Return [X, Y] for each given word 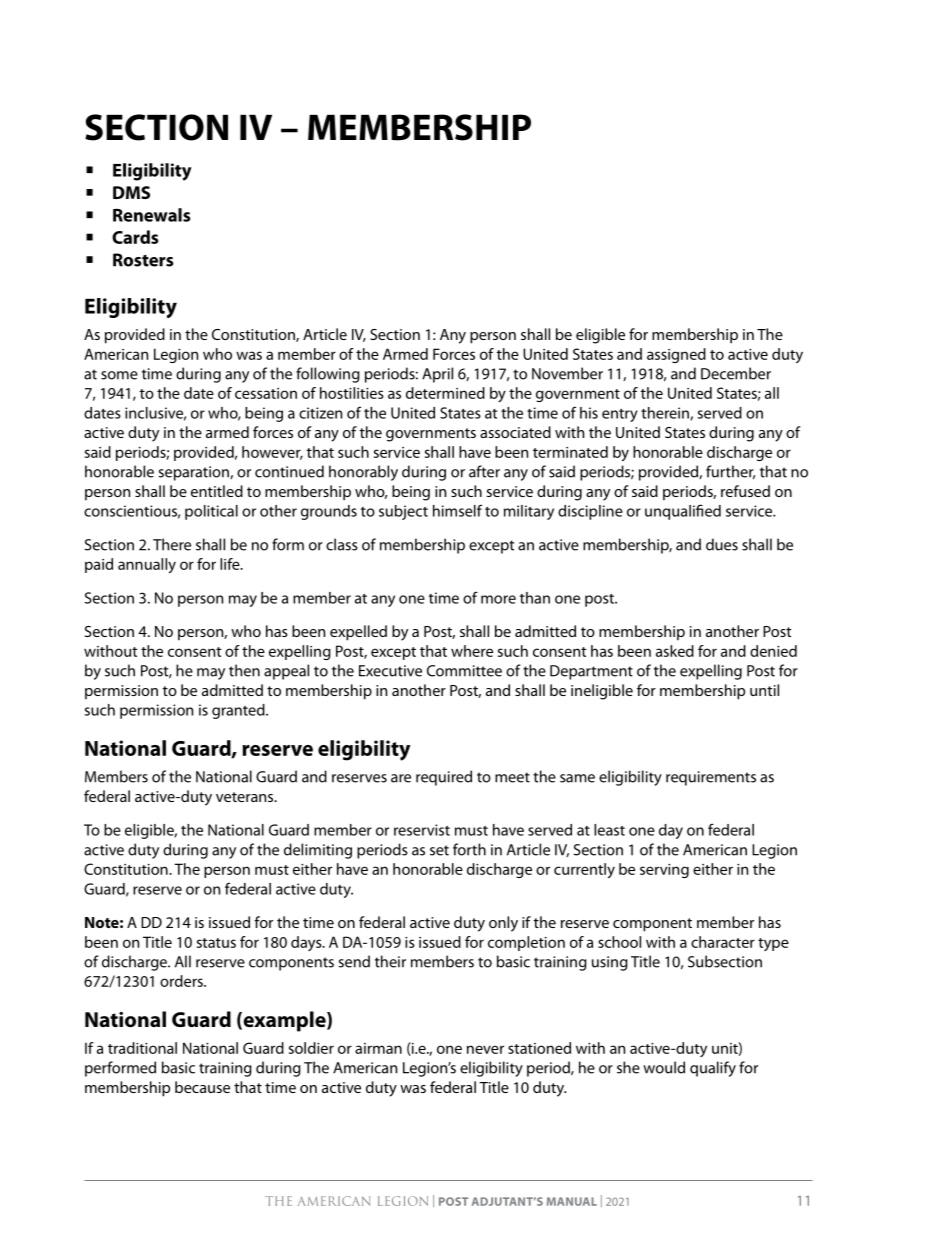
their [390, 961]
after [484, 471]
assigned [676, 355]
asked [675, 651]
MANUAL [572, 1201]
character [723, 942]
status [216, 943]
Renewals [152, 215]
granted [239, 711]
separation [194, 473]
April [437, 375]
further [730, 472]
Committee [464, 671]
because [202, 1087]
